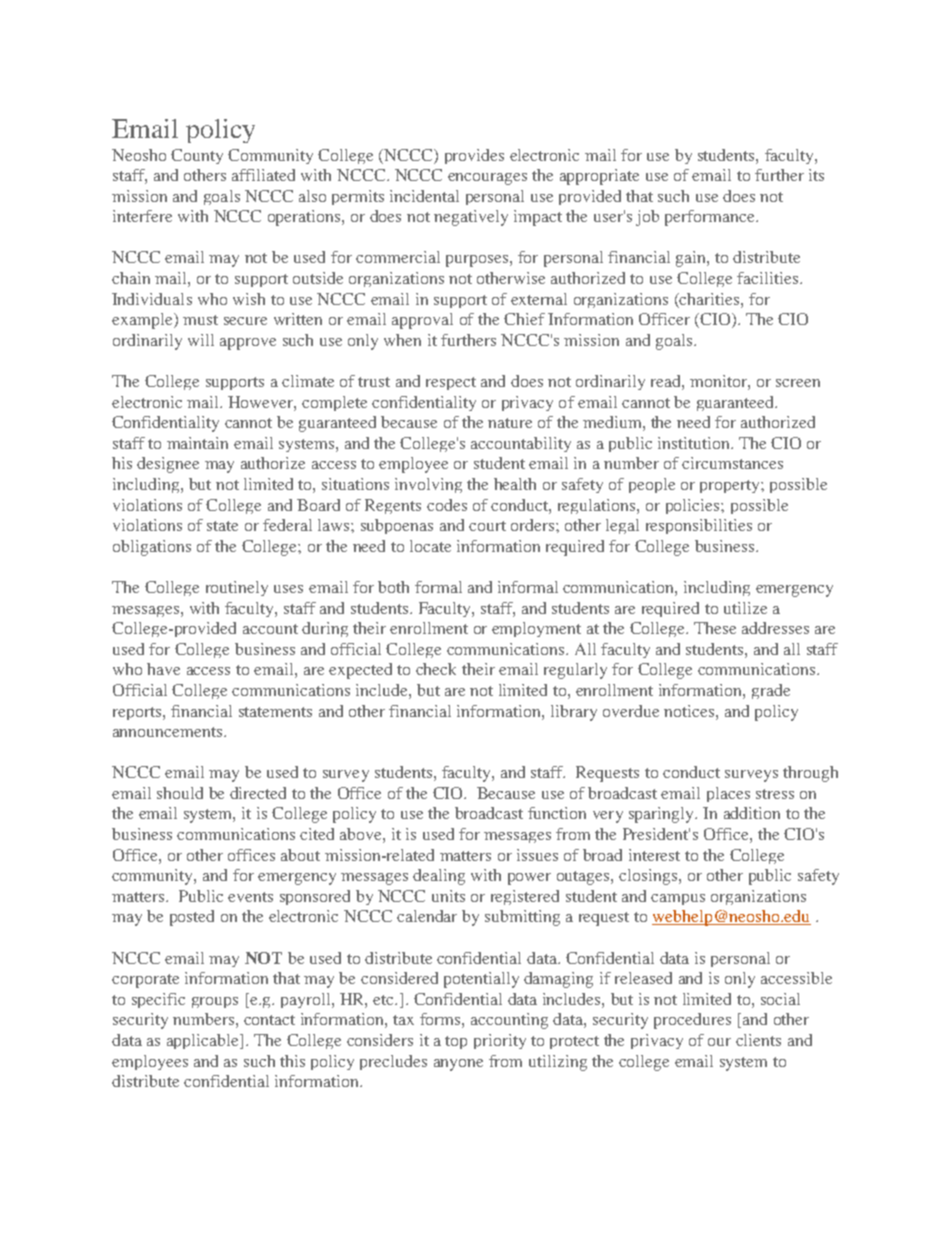 The width and height of the screenshot is (952, 1233). Describe the element at coordinates (711, 218) in the screenshot. I see `performance` at that location.
